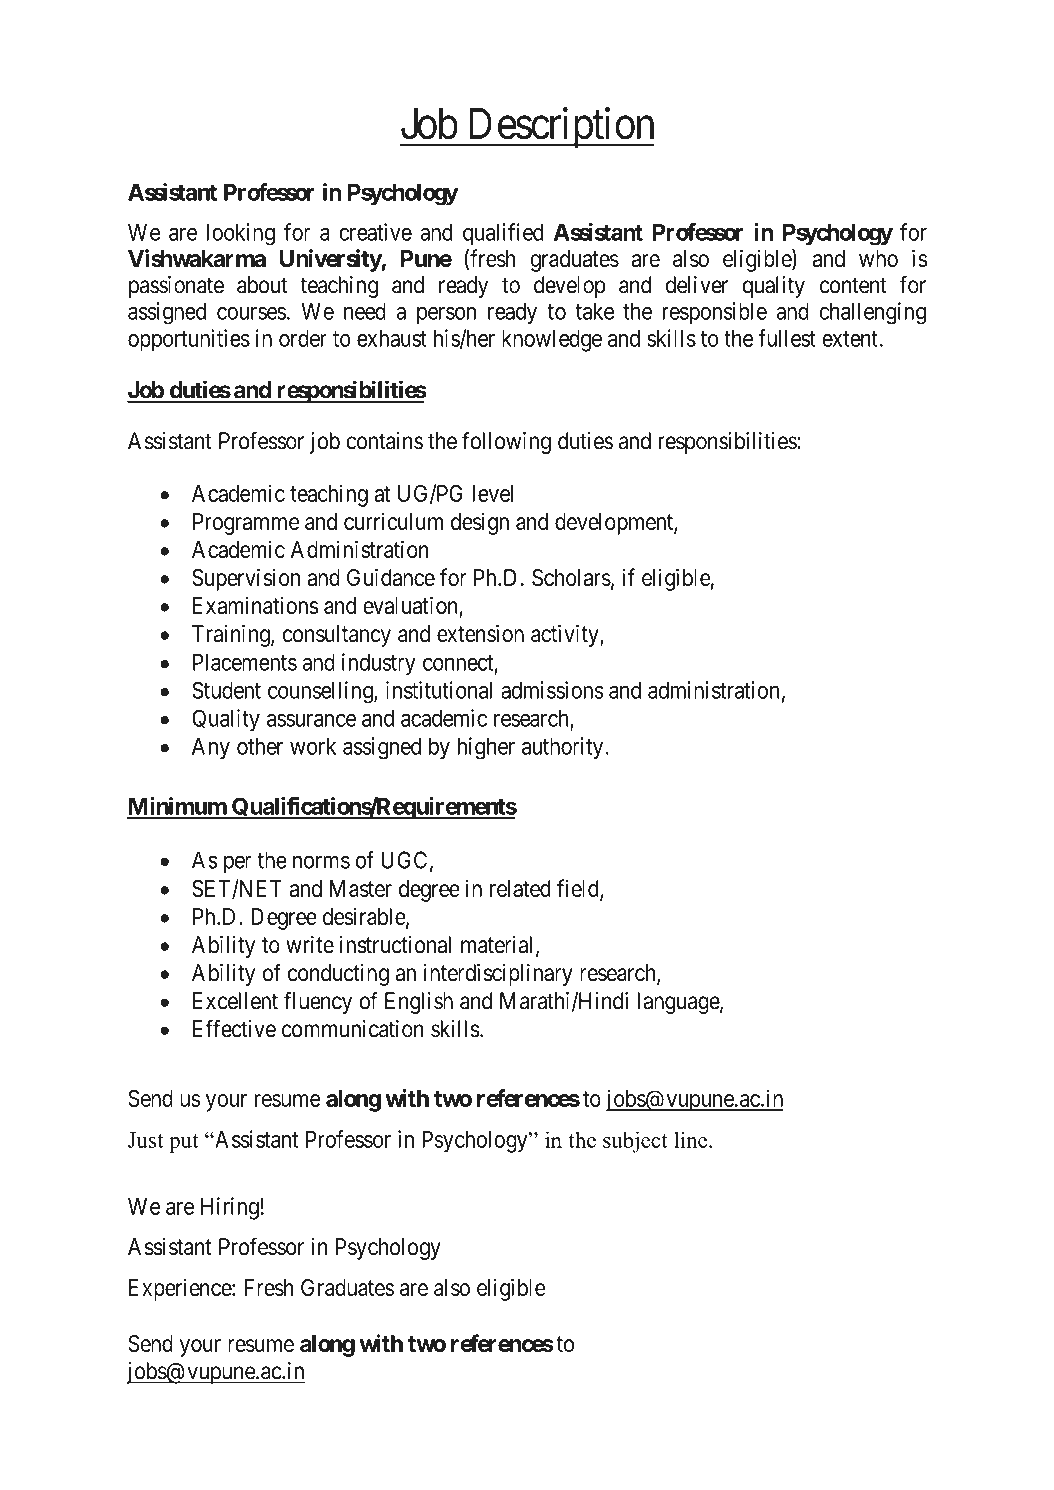 This page has width=1054, height=1490. What do you see at coordinates (241, 234) in the page?
I see `looking` at bounding box center [241, 234].
